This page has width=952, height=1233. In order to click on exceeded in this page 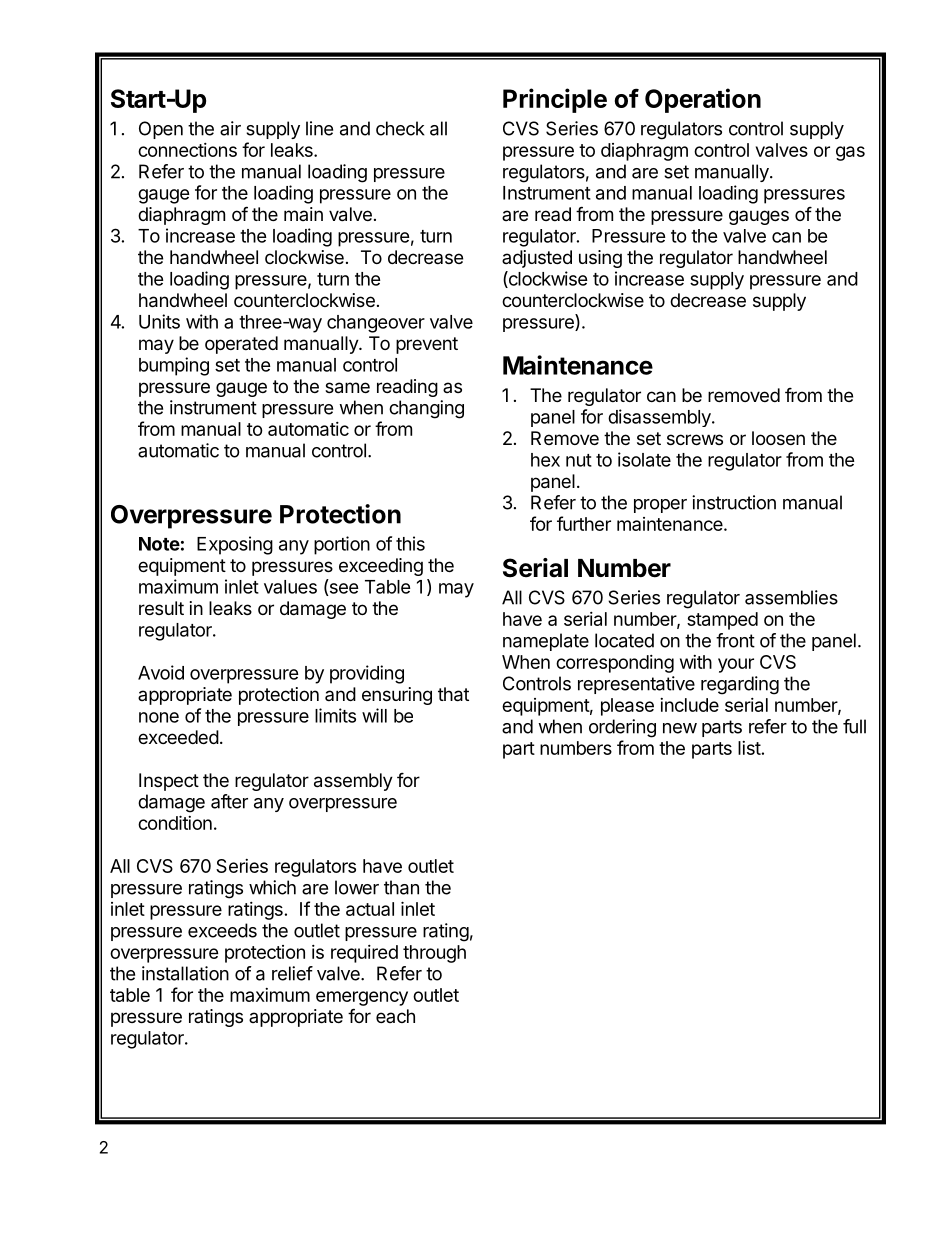, I will do `click(178, 737)`.
